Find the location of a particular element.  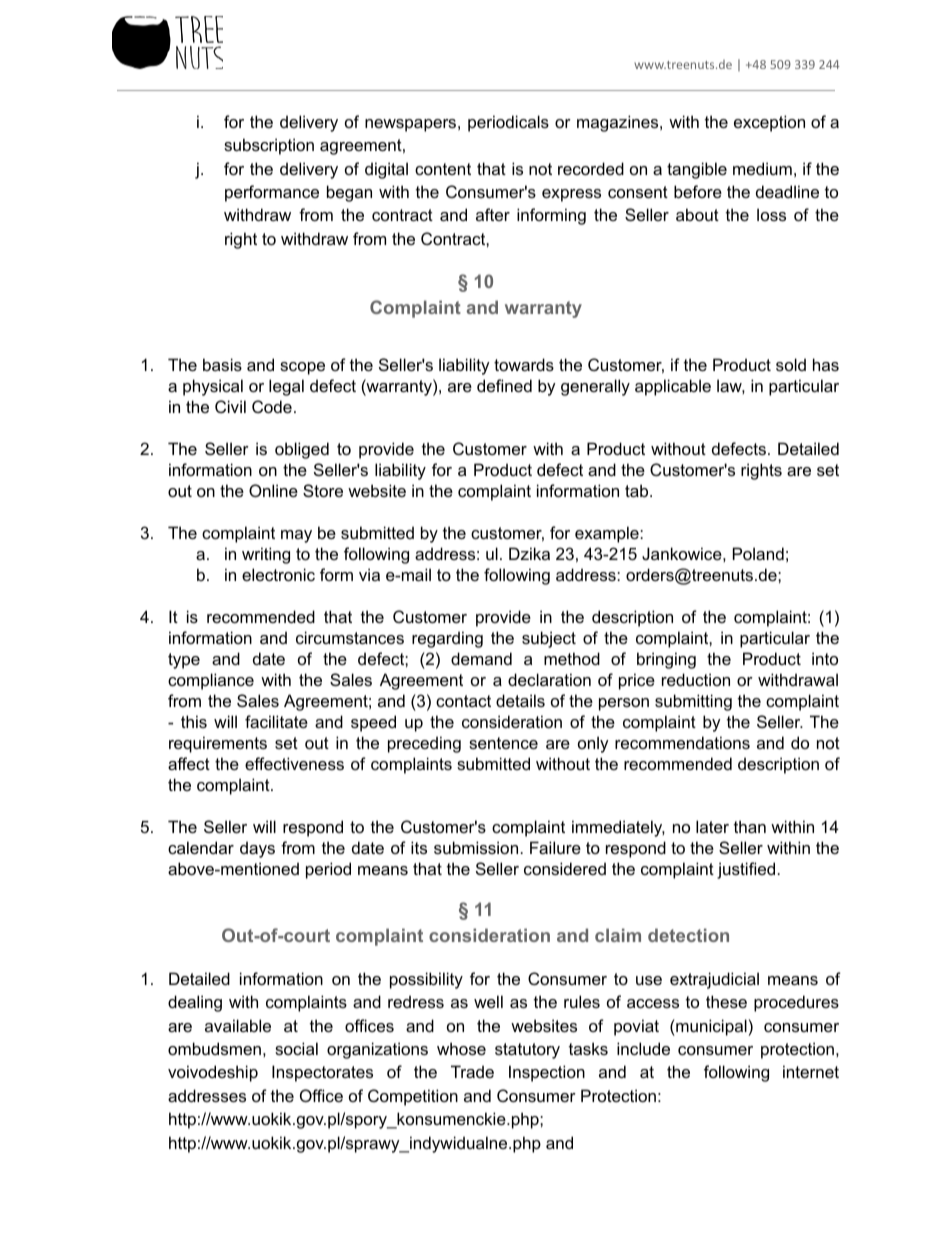

medium is located at coordinates (762, 168).
